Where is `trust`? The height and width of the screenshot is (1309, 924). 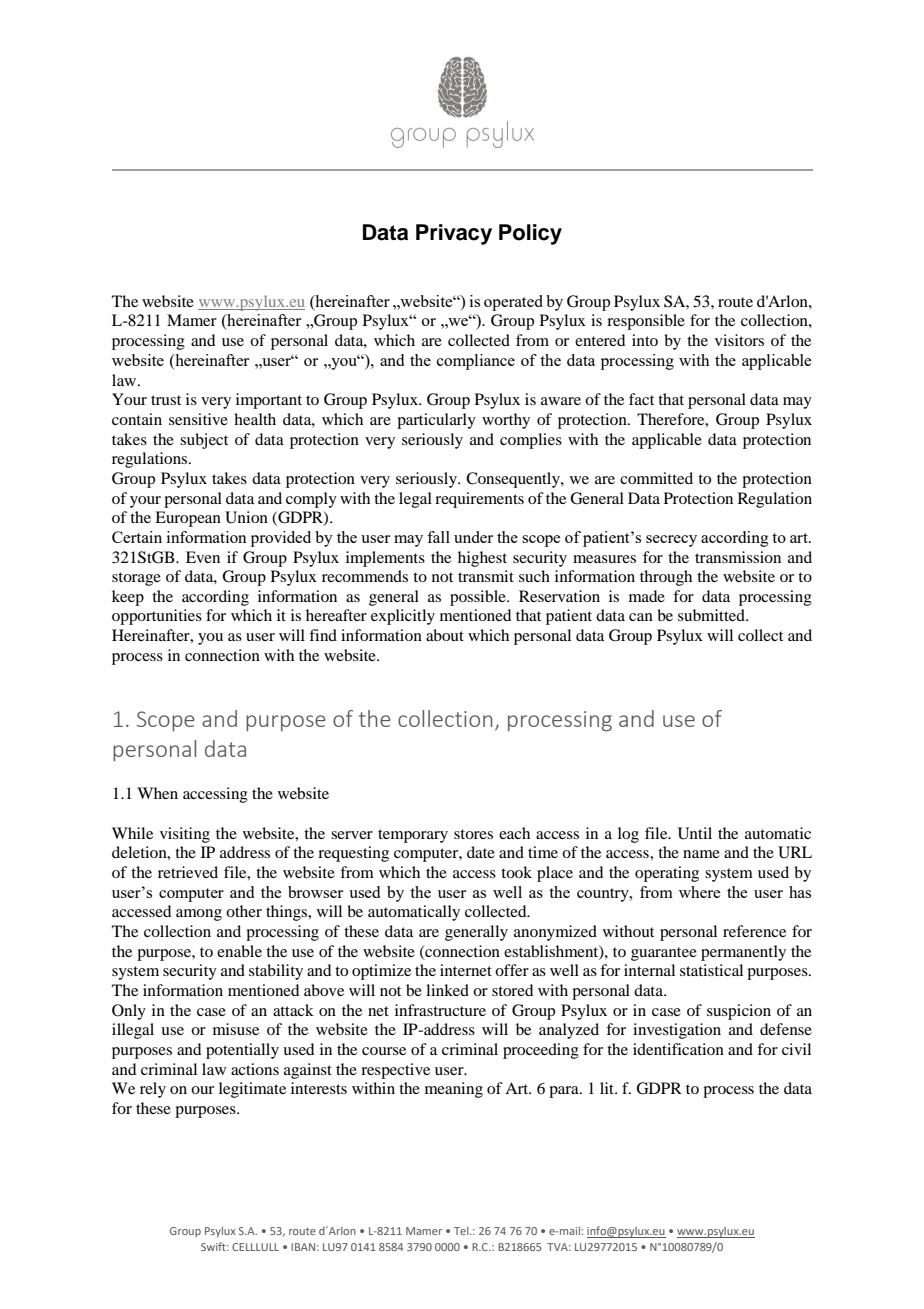 trust is located at coordinates (166, 400).
